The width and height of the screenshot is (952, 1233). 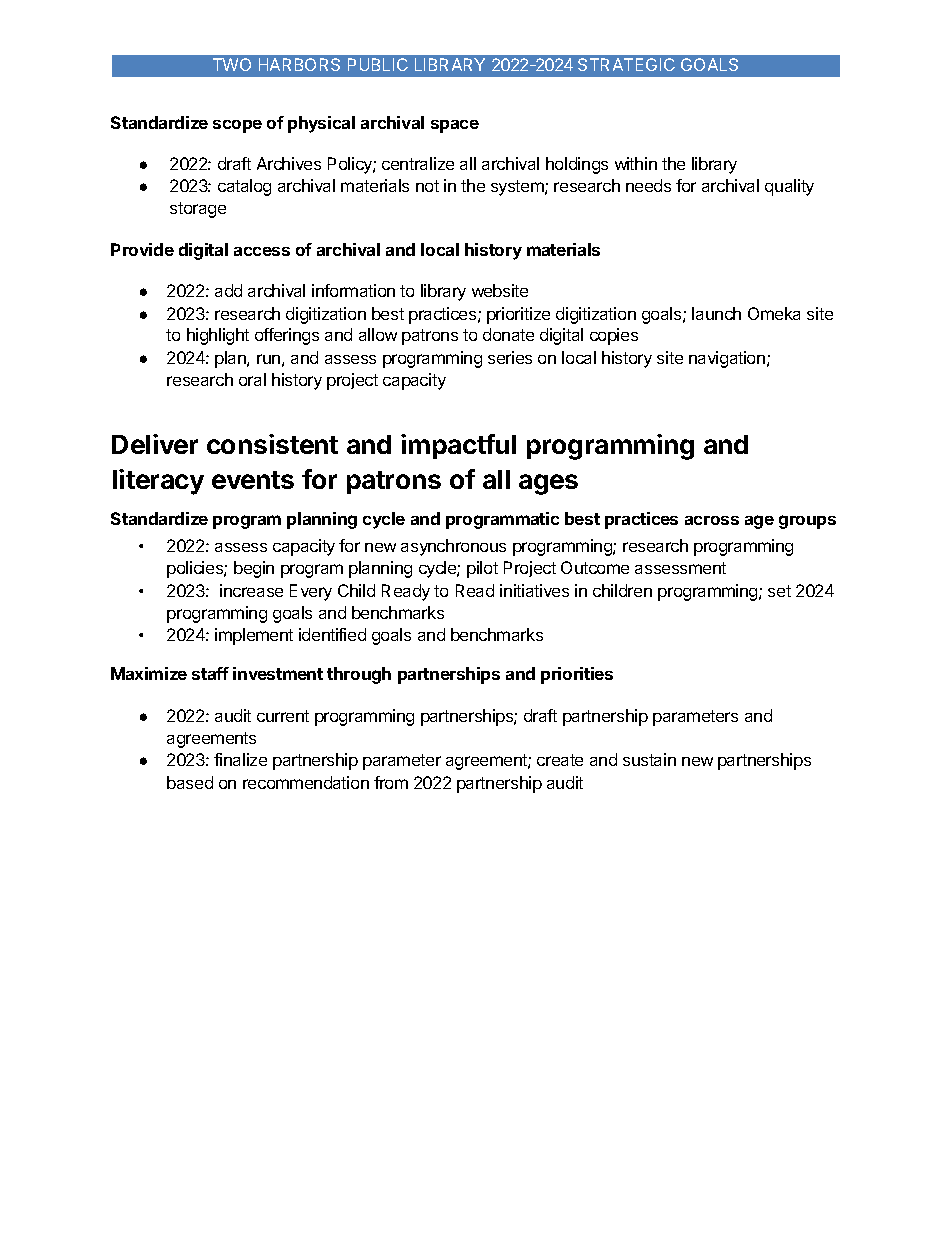 What do you see at coordinates (727, 359) in the screenshot?
I see `navigation` at bounding box center [727, 359].
